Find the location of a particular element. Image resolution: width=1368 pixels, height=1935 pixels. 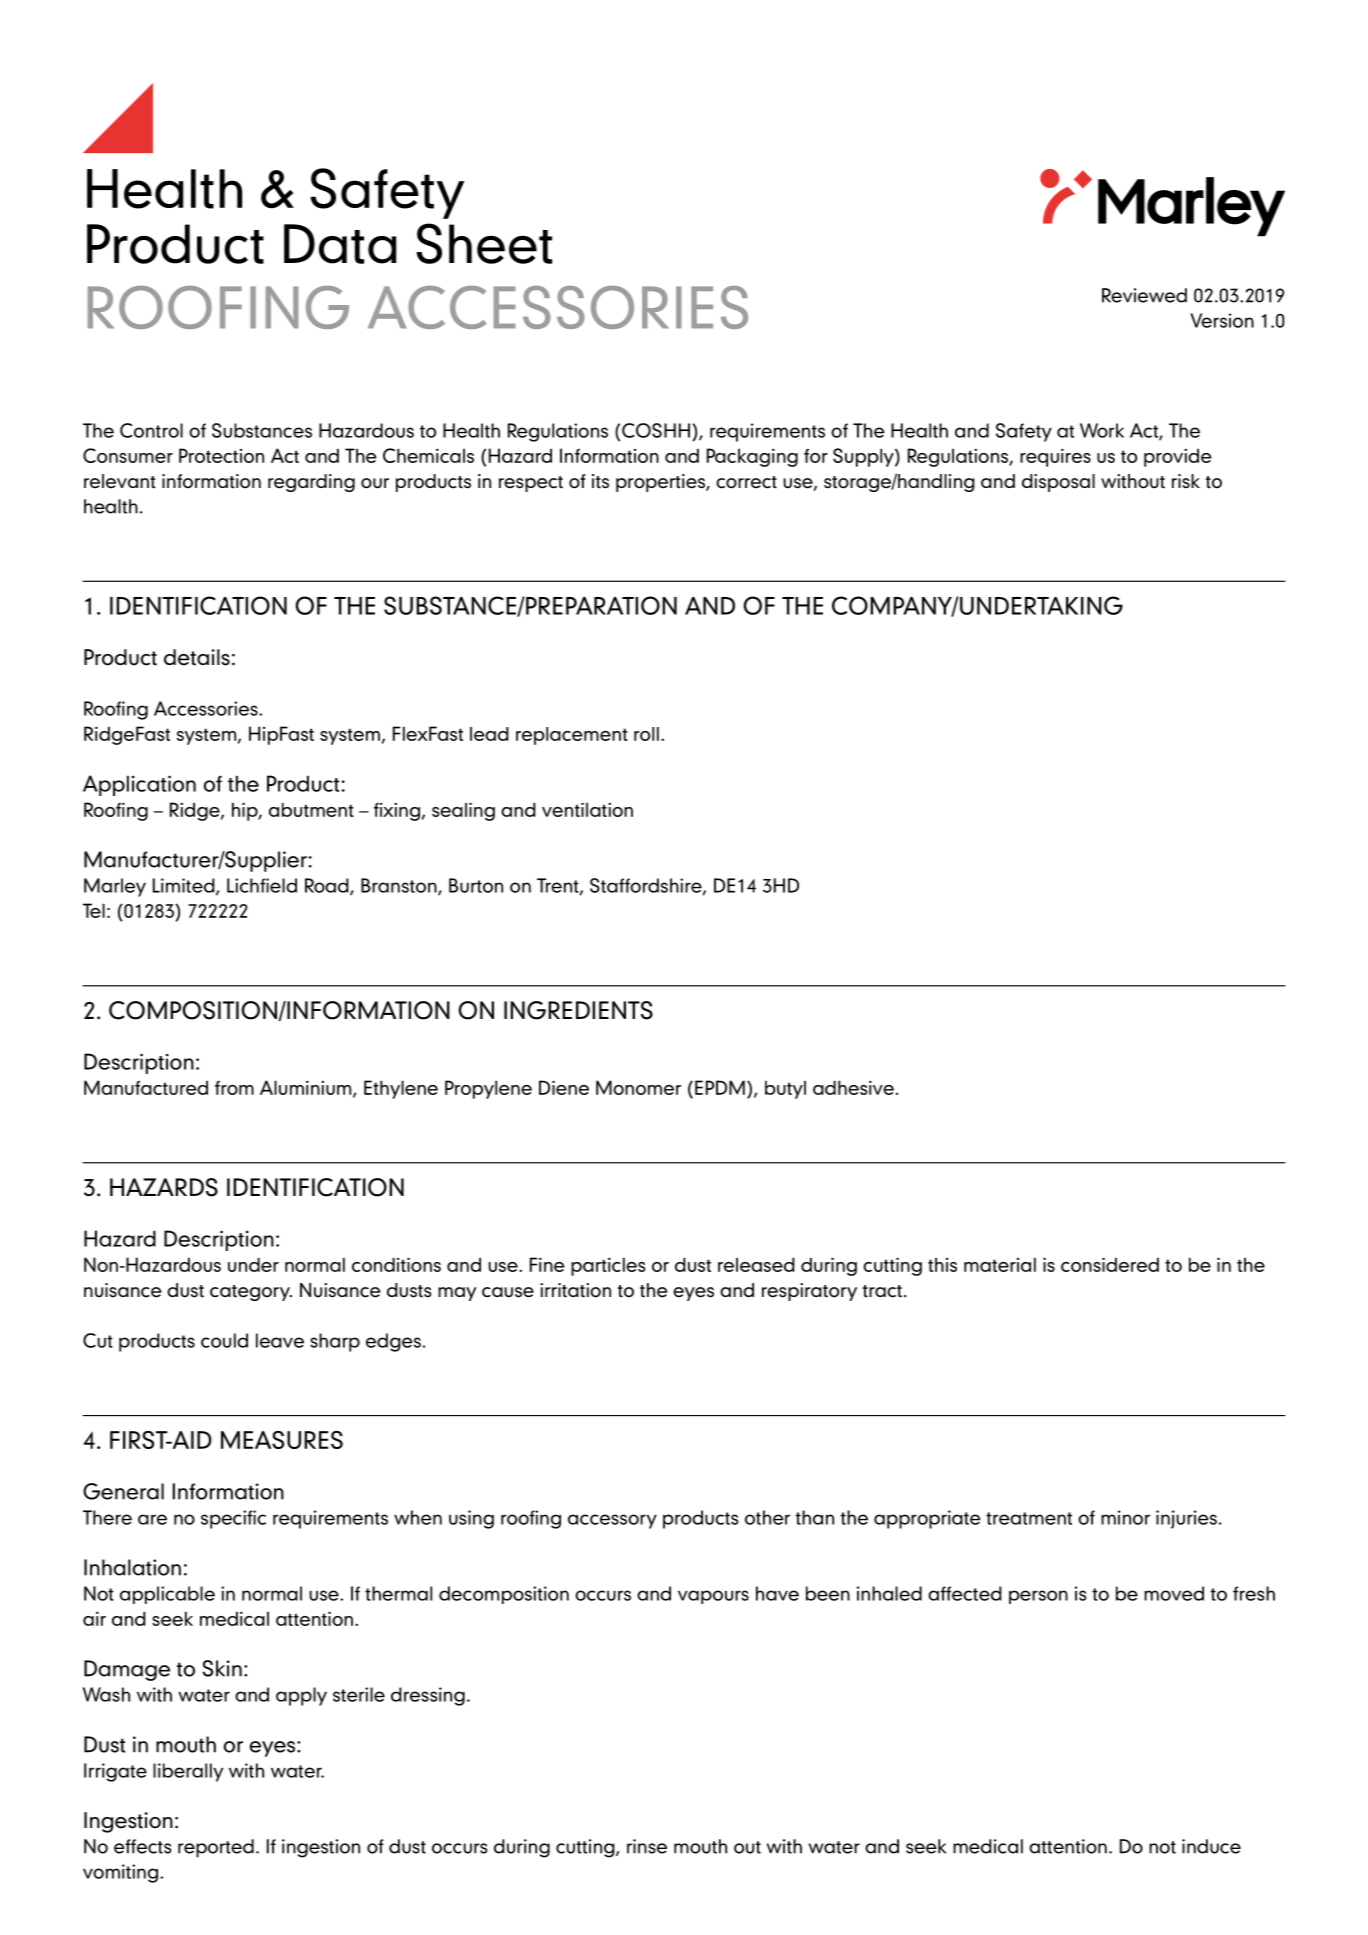

Data is located at coordinates (340, 244).
